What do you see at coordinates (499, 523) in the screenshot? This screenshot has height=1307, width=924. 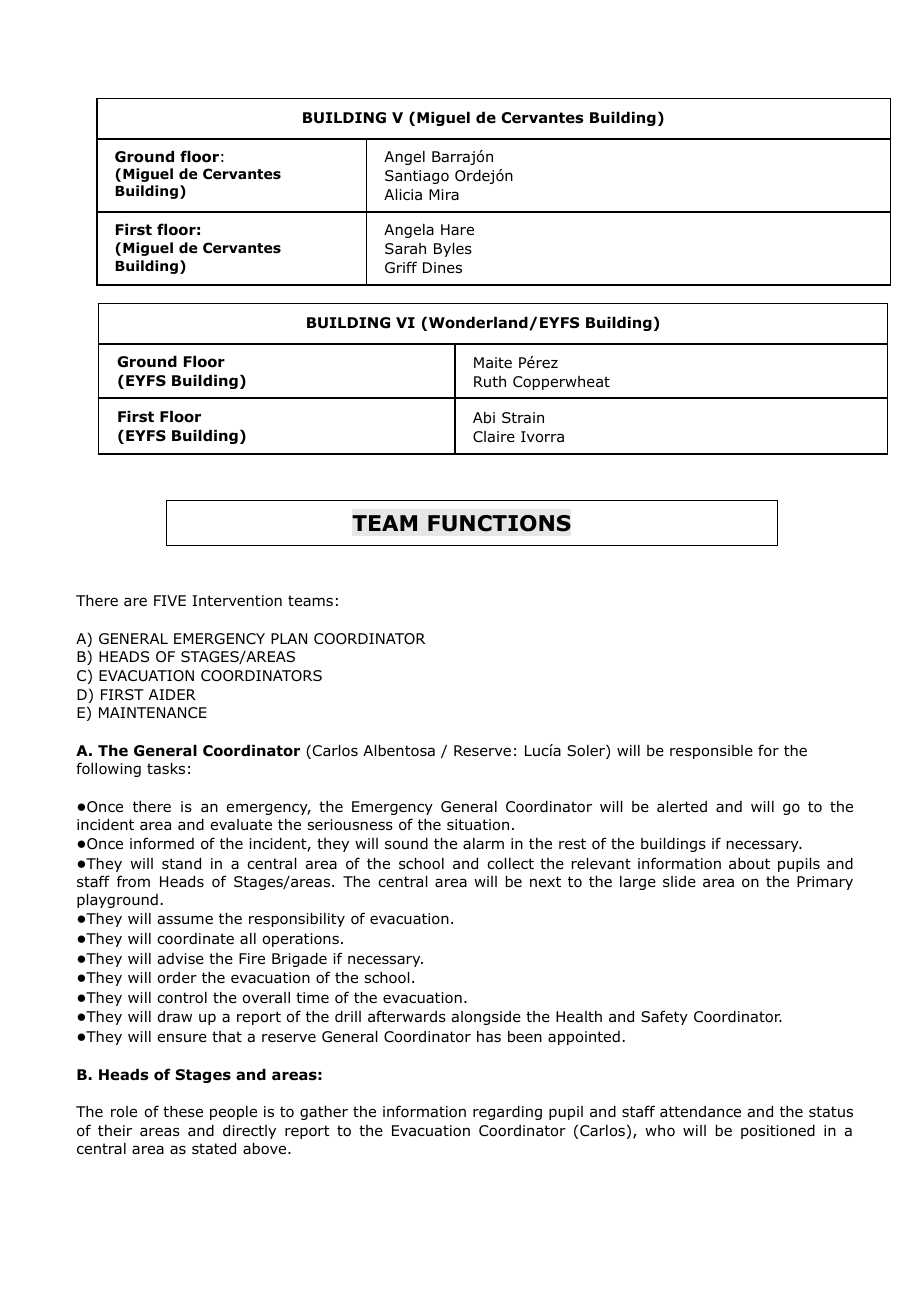 I see `FUNCTIONS` at bounding box center [499, 523].
